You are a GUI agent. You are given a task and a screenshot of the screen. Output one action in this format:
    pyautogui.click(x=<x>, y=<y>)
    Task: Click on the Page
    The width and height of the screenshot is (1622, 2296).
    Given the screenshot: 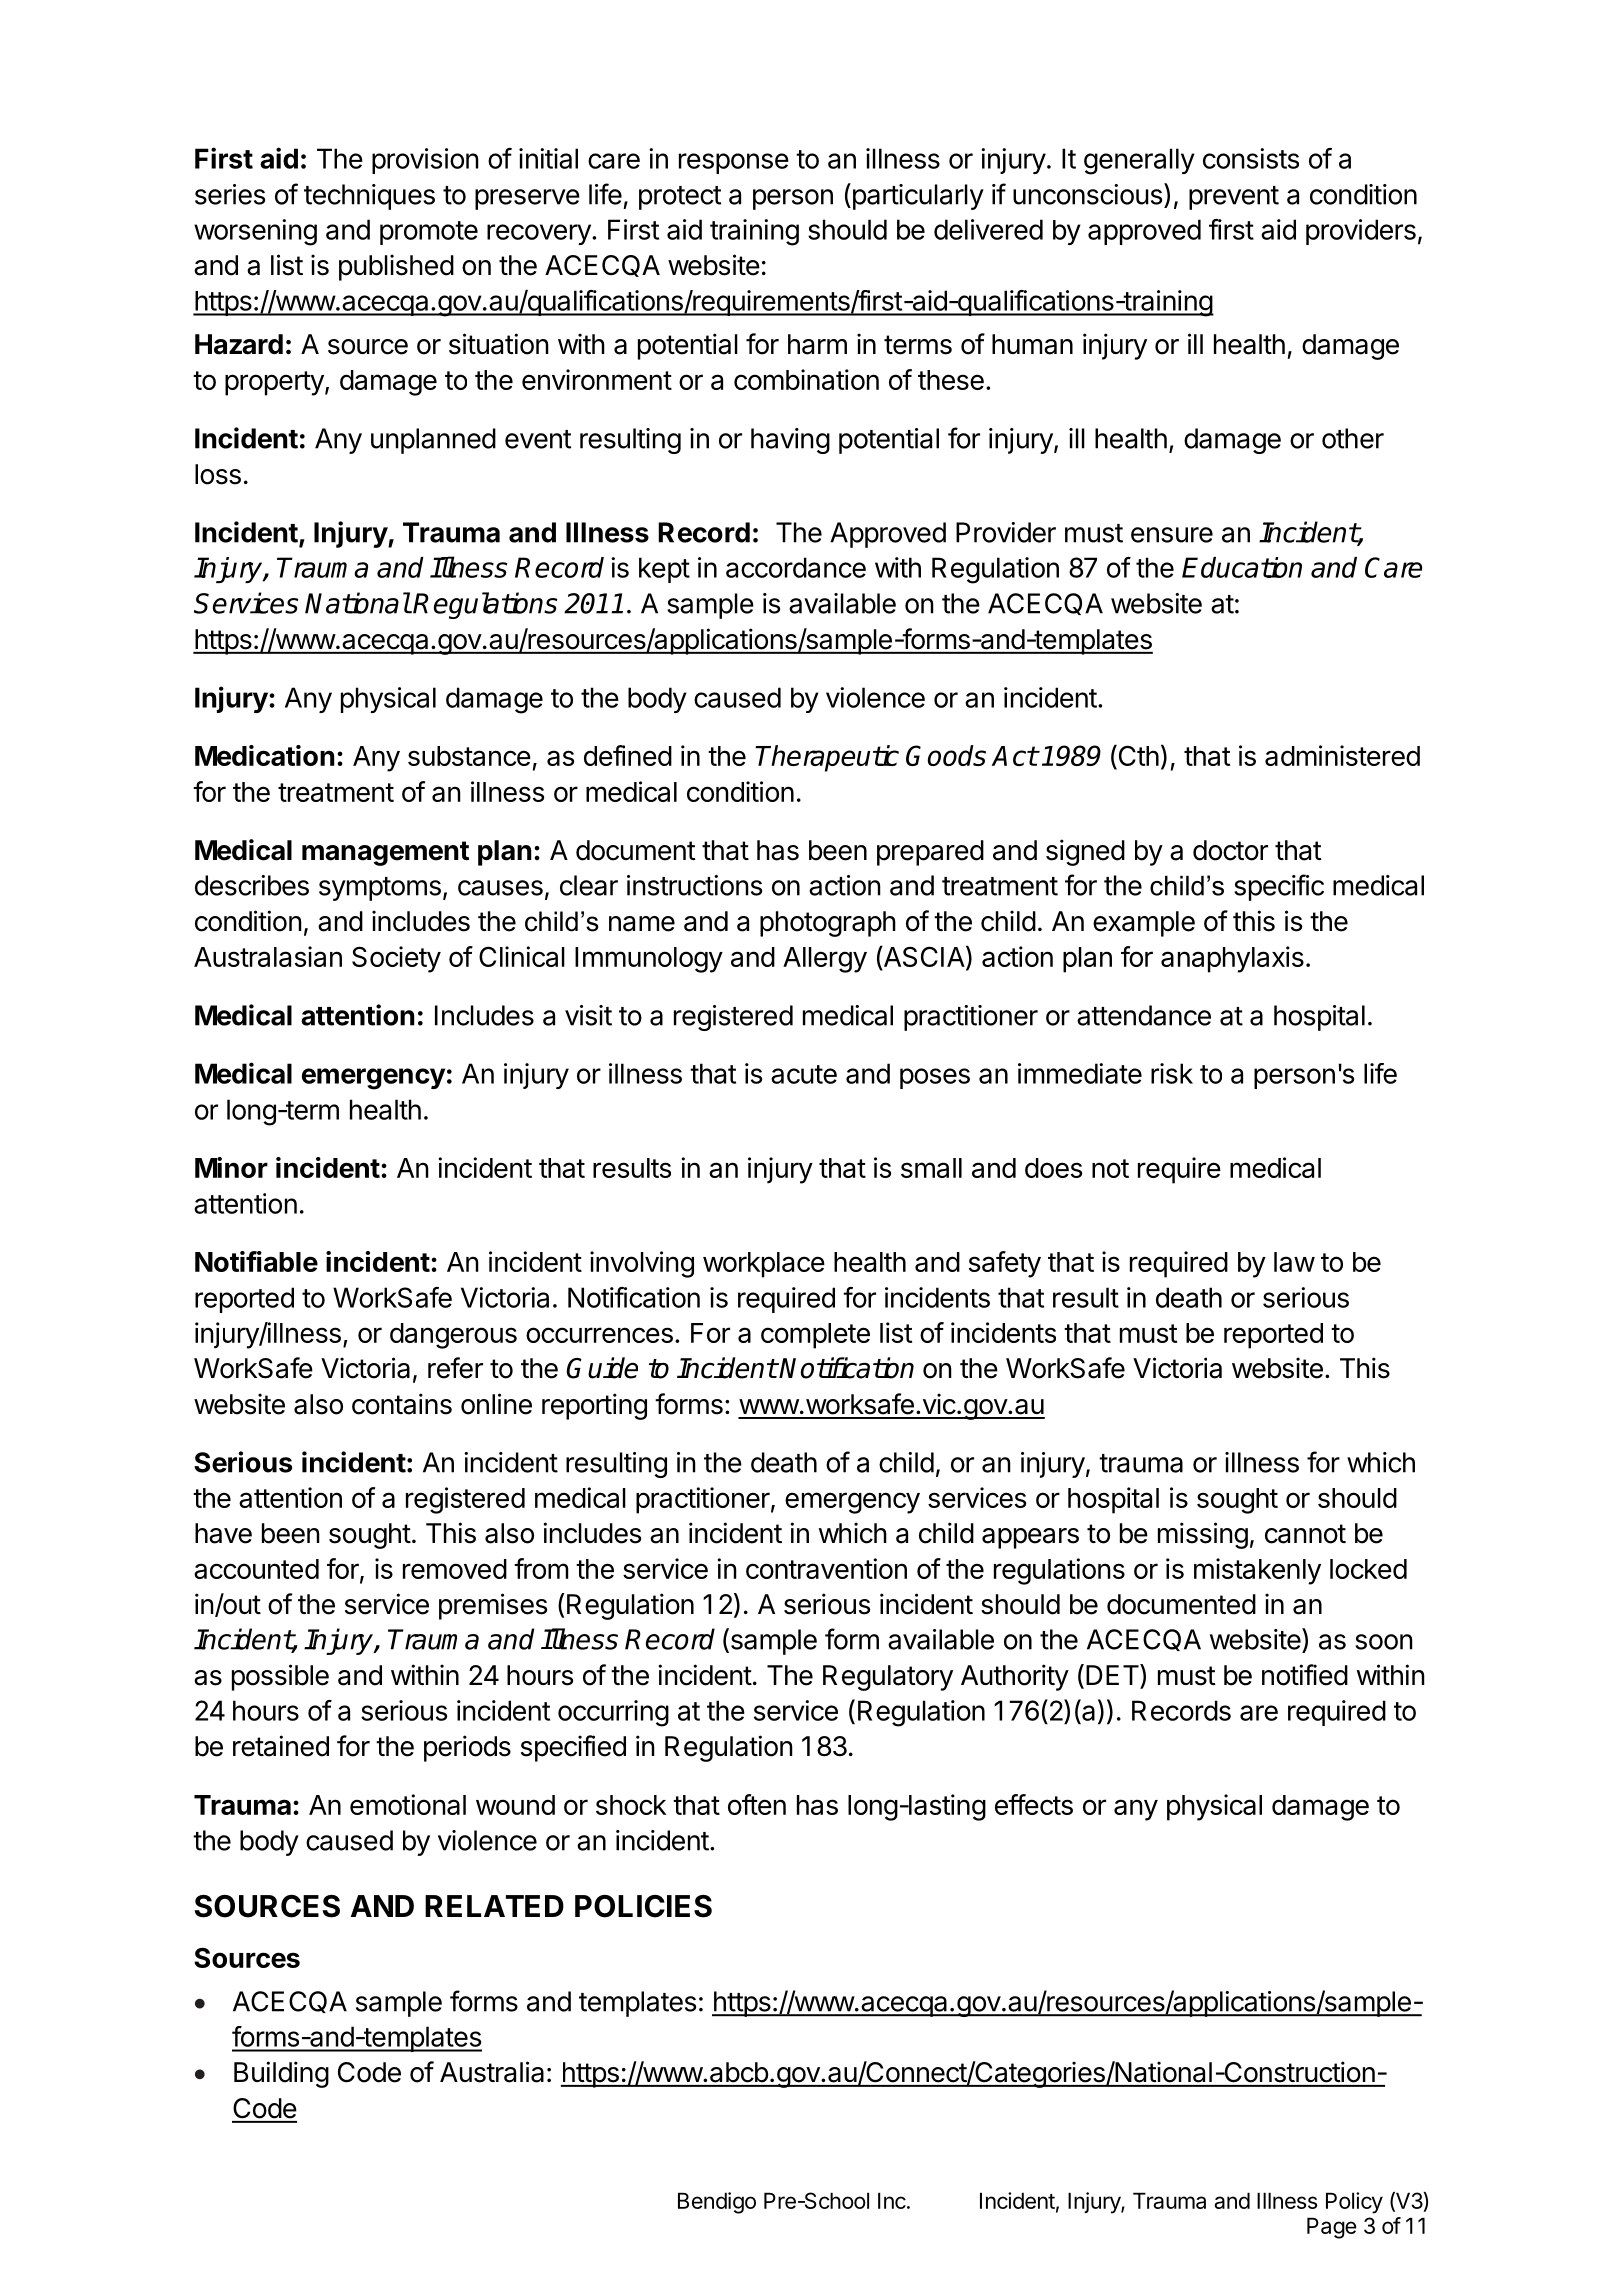 What is the action you would take?
    pyautogui.click(x=1331, y=2228)
